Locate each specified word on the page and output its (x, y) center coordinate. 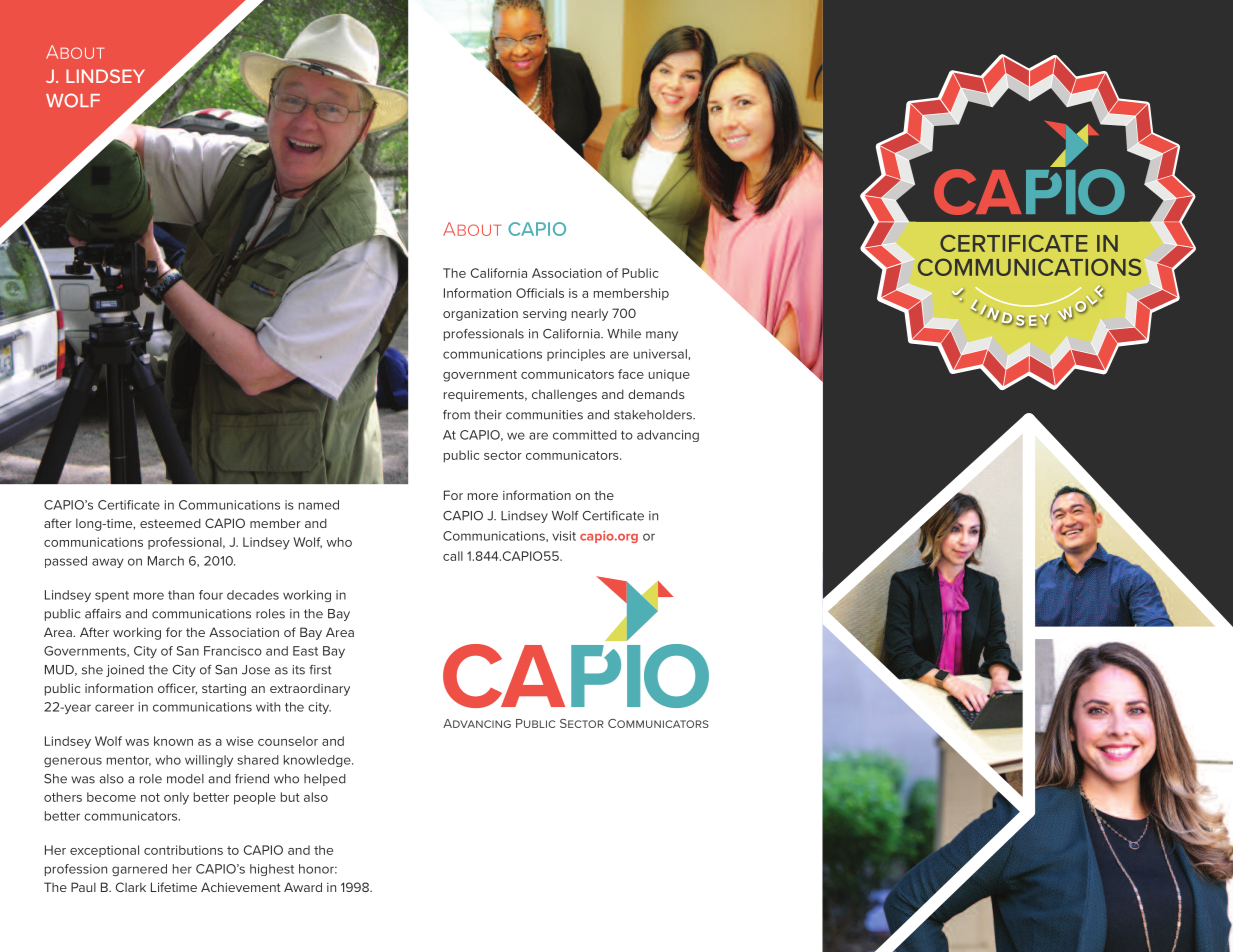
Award (303, 887)
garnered (139, 870)
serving (545, 315)
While (624, 334)
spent (112, 596)
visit (564, 536)
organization (480, 315)
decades (253, 595)
